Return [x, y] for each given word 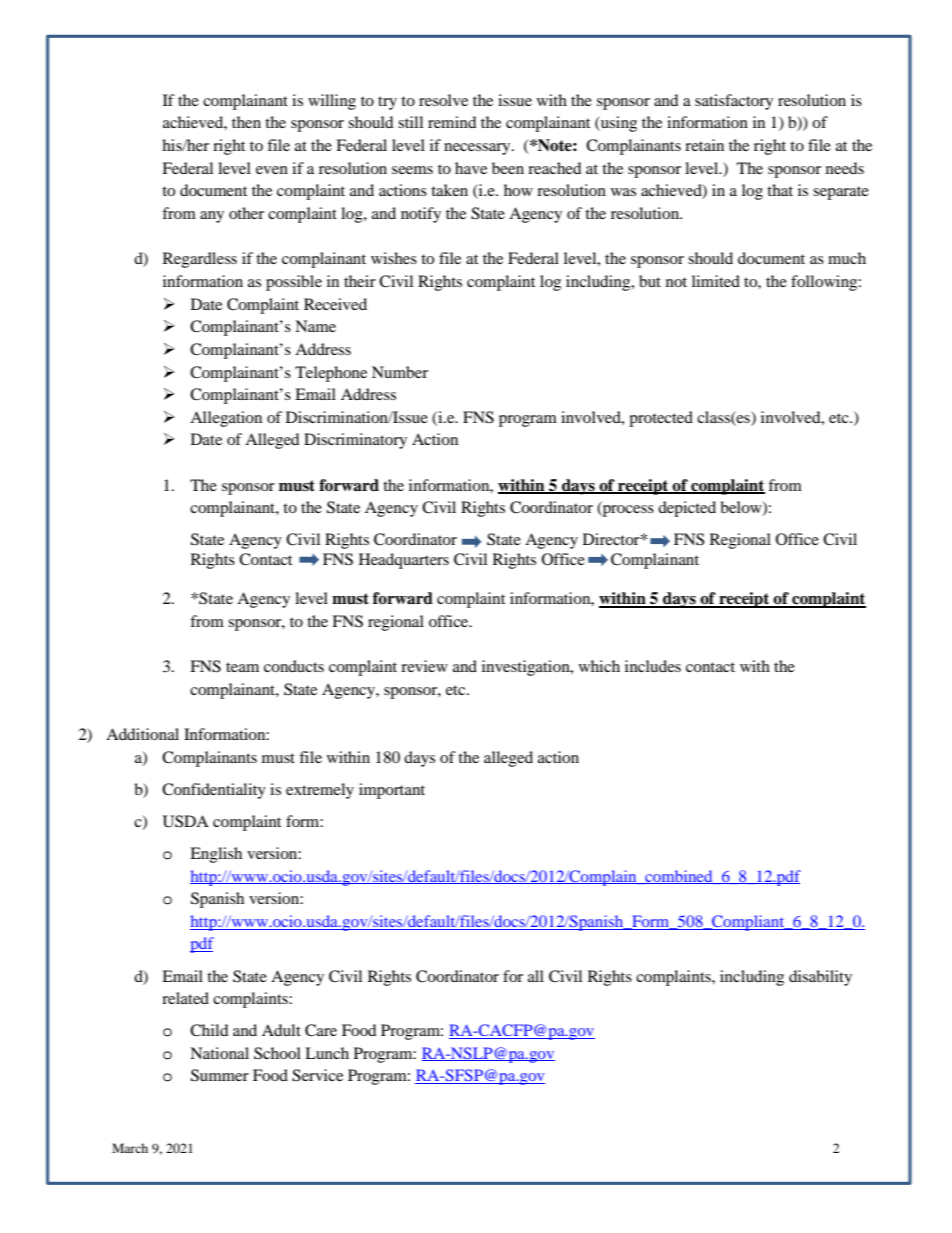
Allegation [226, 419]
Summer [220, 1075]
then [246, 122]
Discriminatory [355, 441]
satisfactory [734, 102]
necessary [478, 149]
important [392, 791]
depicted [687, 509]
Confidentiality [214, 791]
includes [653, 666]
